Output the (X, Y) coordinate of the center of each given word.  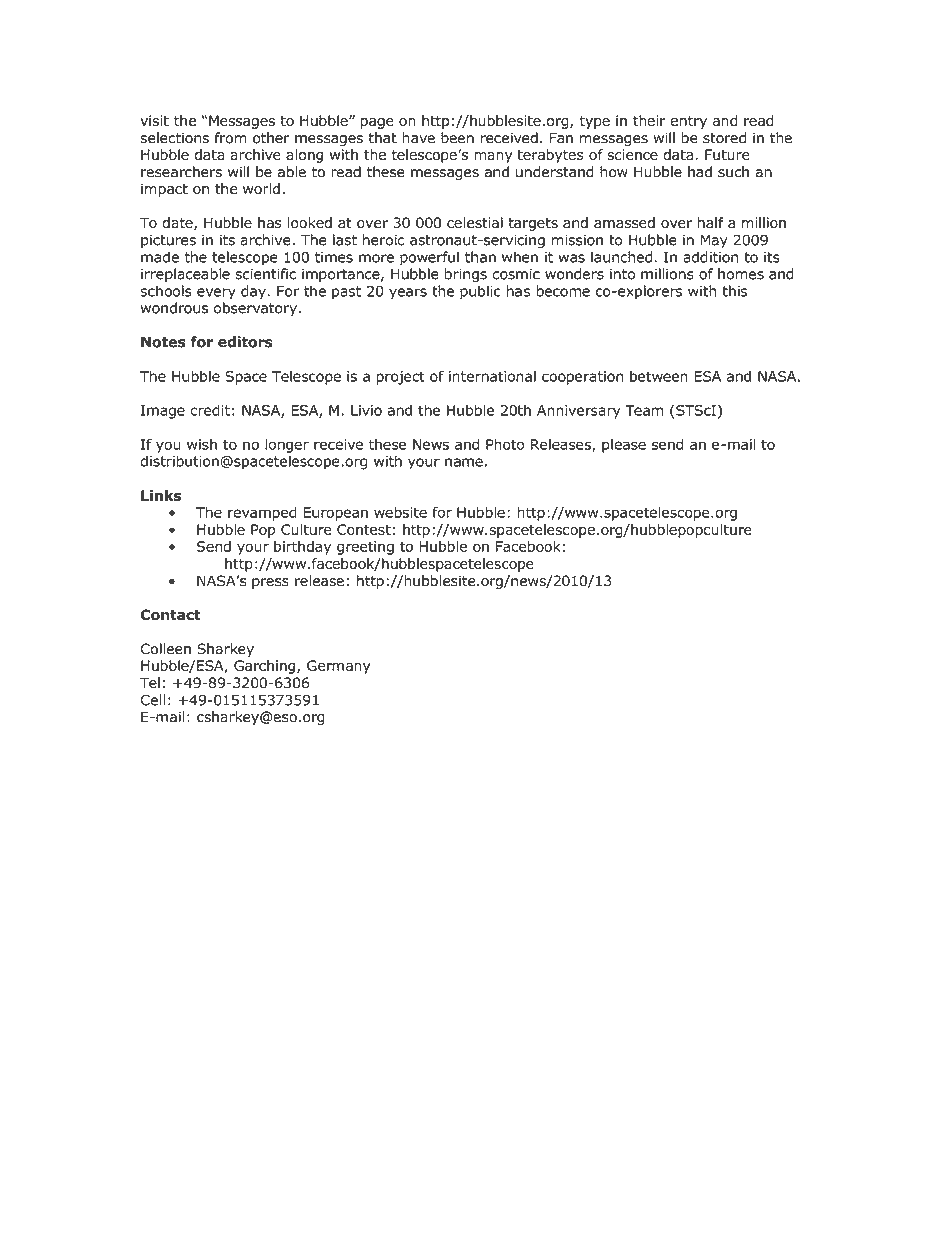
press (270, 583)
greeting (365, 548)
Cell (153, 700)
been (457, 138)
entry (688, 122)
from (231, 138)
